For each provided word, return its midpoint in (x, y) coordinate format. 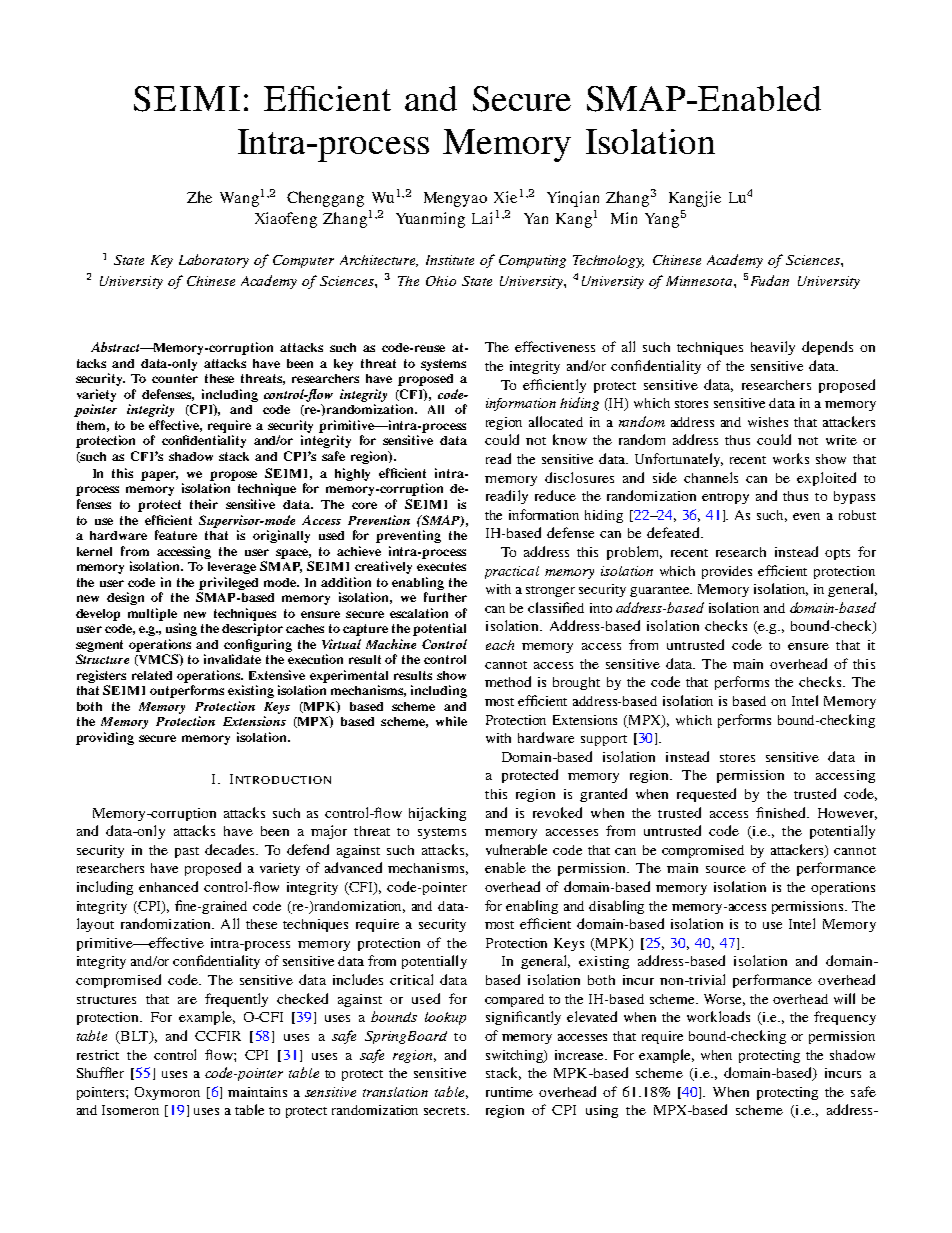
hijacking (437, 814)
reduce (555, 495)
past (187, 852)
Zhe (199, 197)
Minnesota (700, 281)
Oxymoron (167, 1093)
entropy (725, 498)
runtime (509, 1092)
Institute (450, 260)
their (204, 504)
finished (782, 812)
